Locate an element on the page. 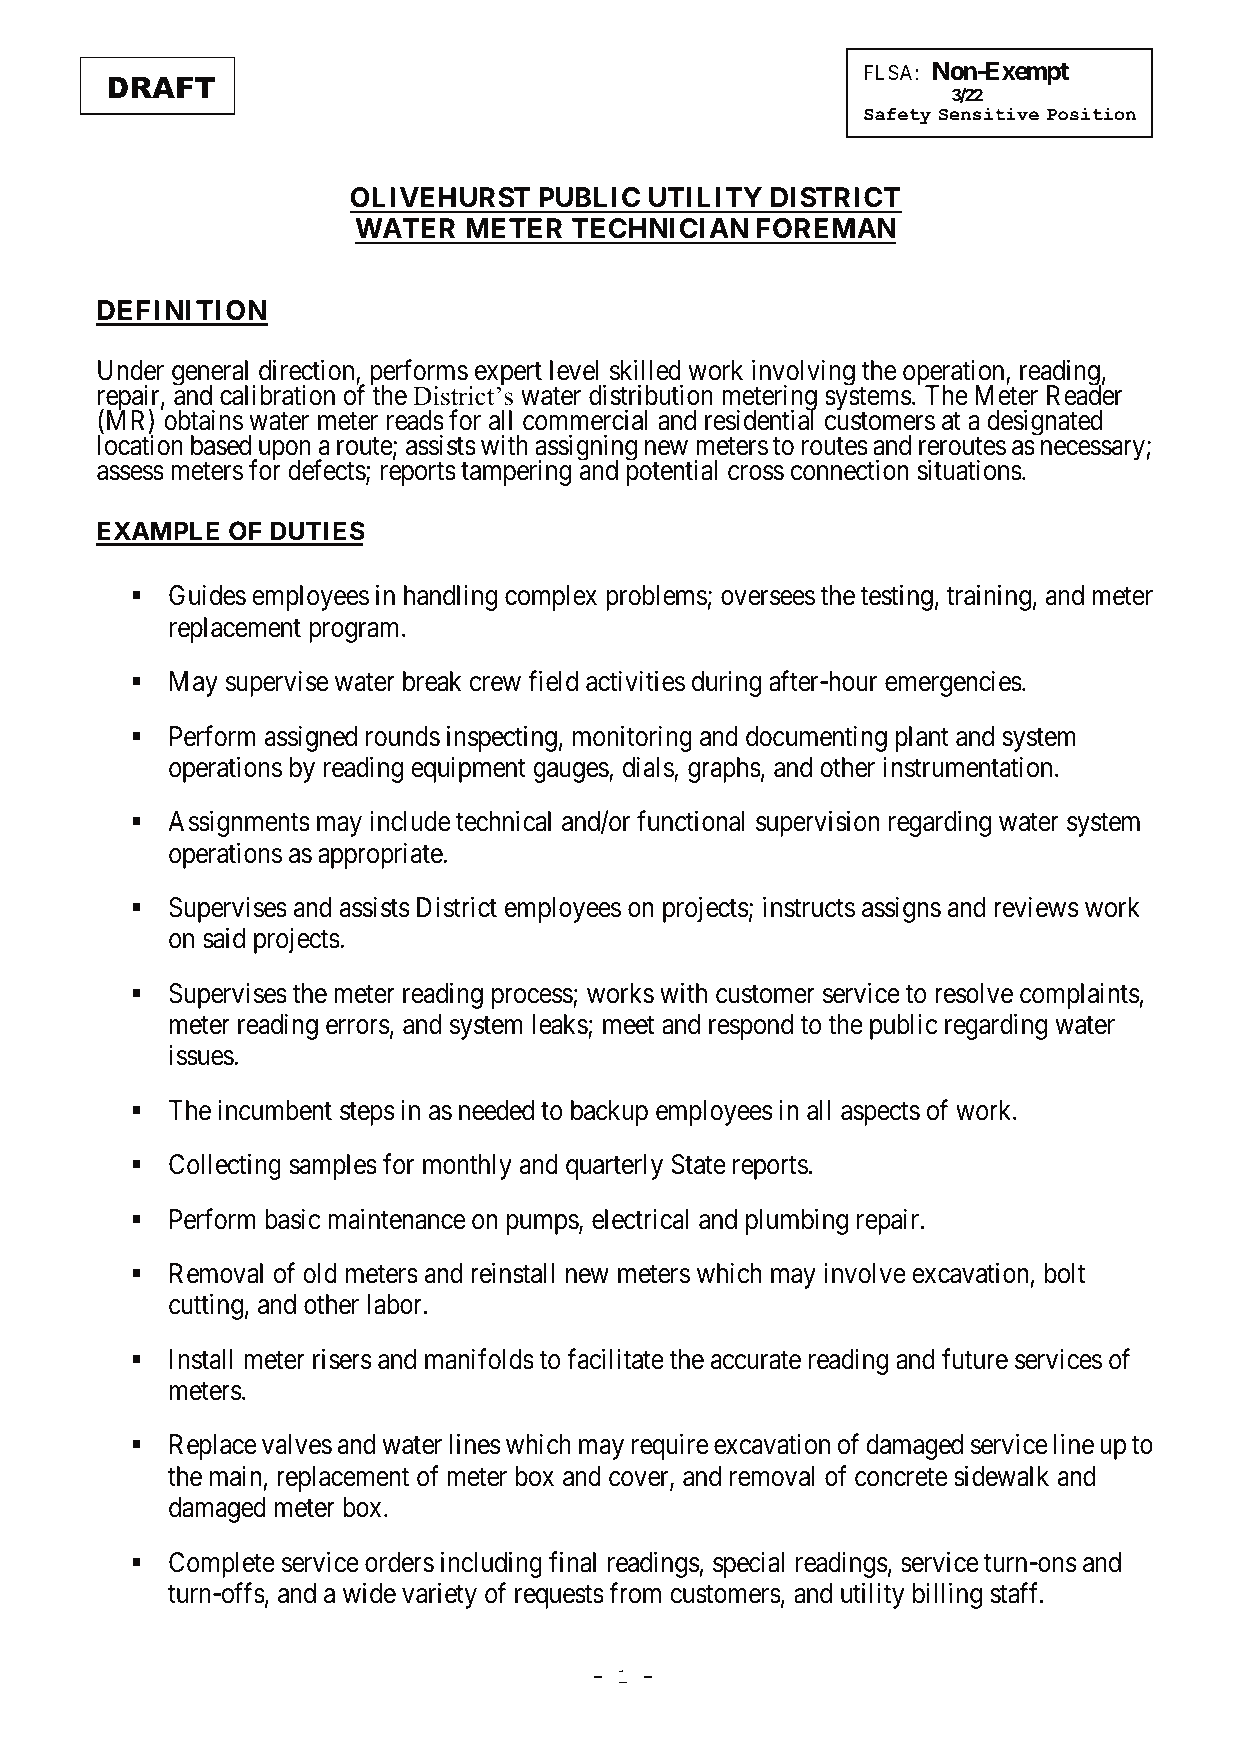  Complete is located at coordinates (222, 1565).
